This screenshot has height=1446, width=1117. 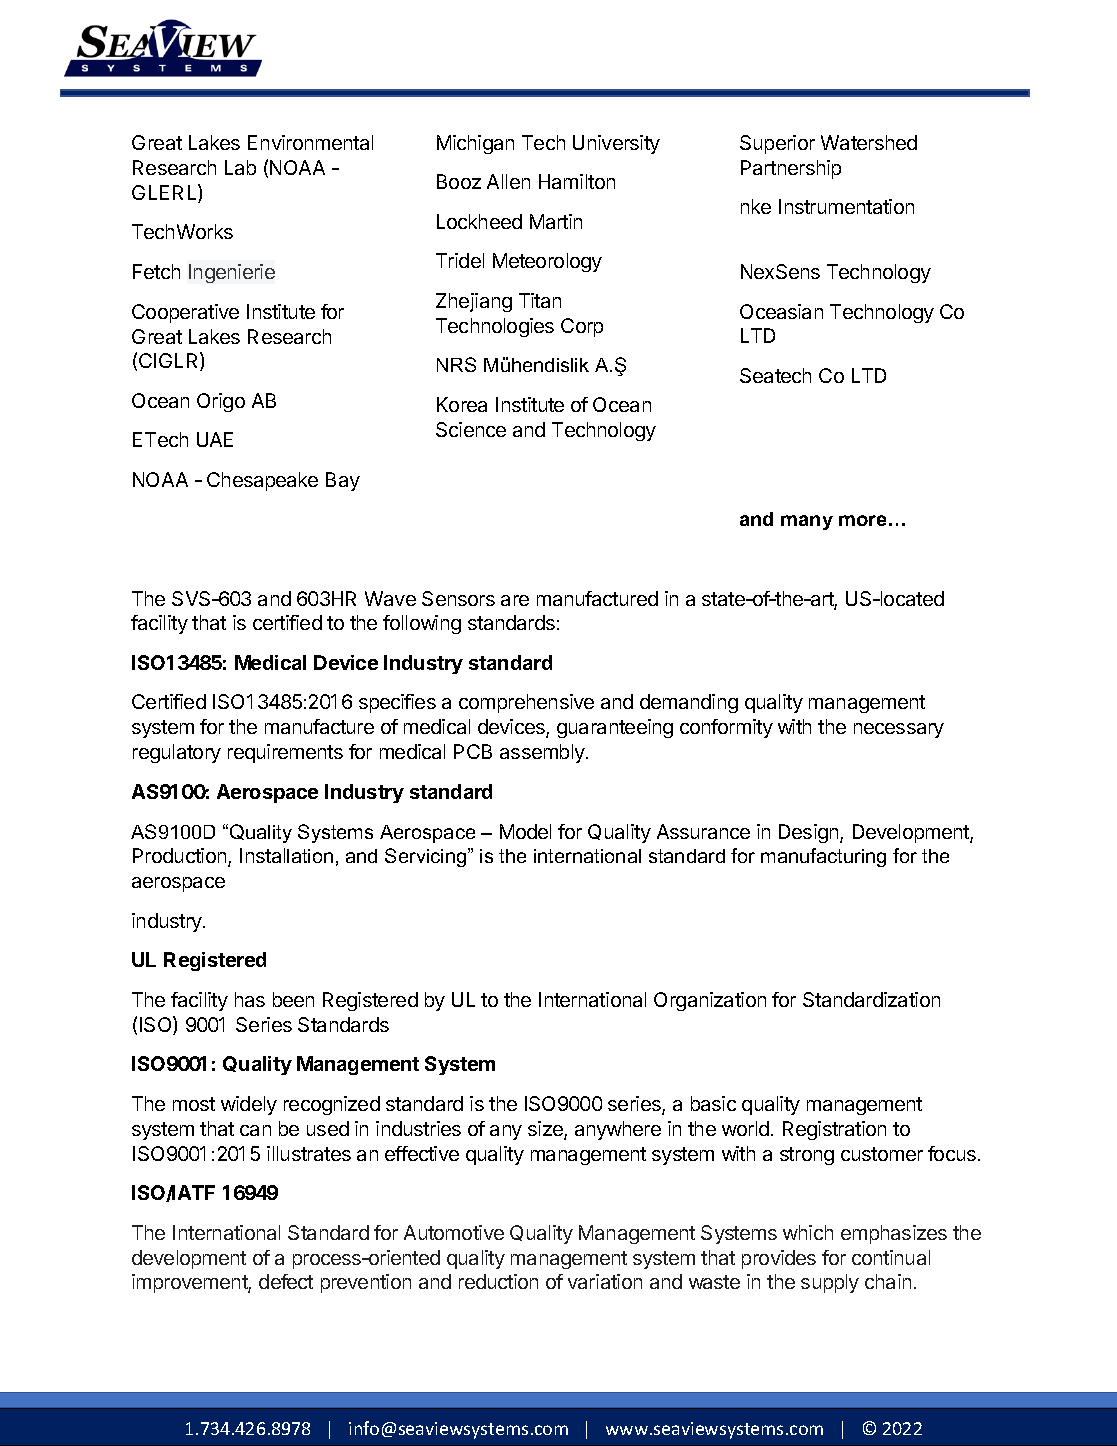 I want to click on Science, so click(x=471, y=429).
